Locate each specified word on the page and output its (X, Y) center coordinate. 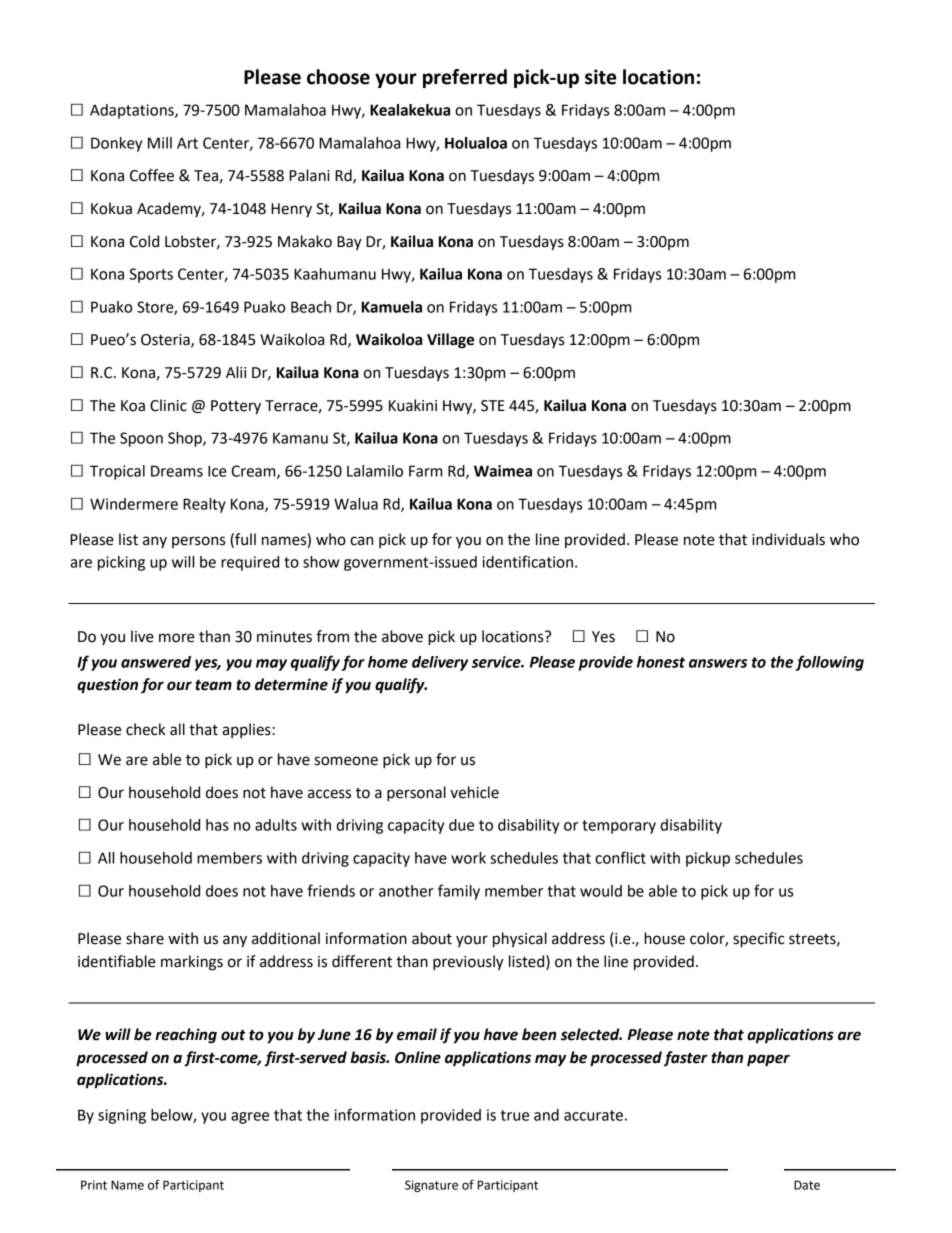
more (177, 638)
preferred (465, 78)
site (600, 77)
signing (122, 1116)
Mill (160, 143)
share (145, 938)
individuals (788, 539)
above (402, 636)
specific (759, 940)
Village (450, 341)
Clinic (168, 405)
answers (718, 663)
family (459, 892)
